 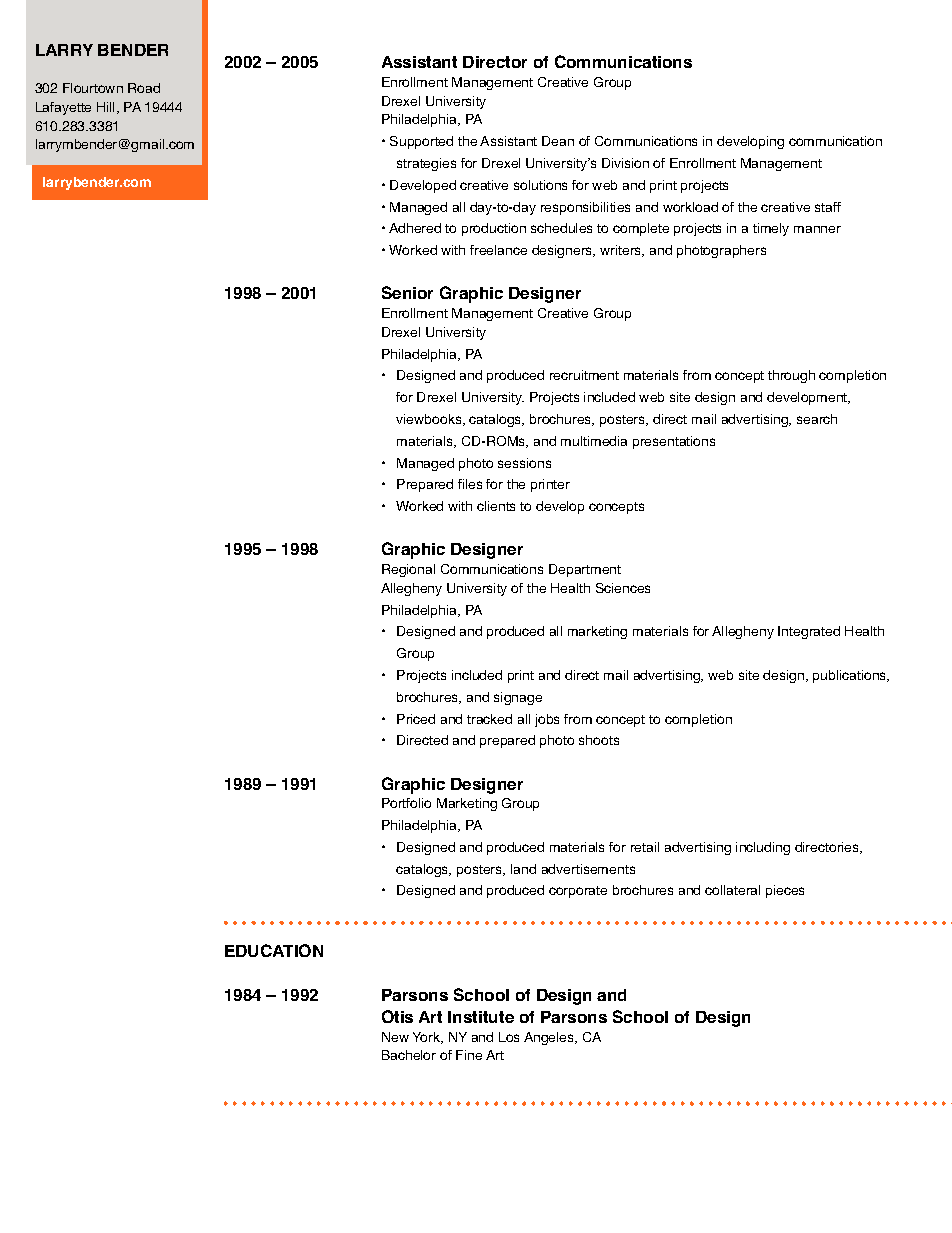 I want to click on Regional, so click(x=408, y=570).
